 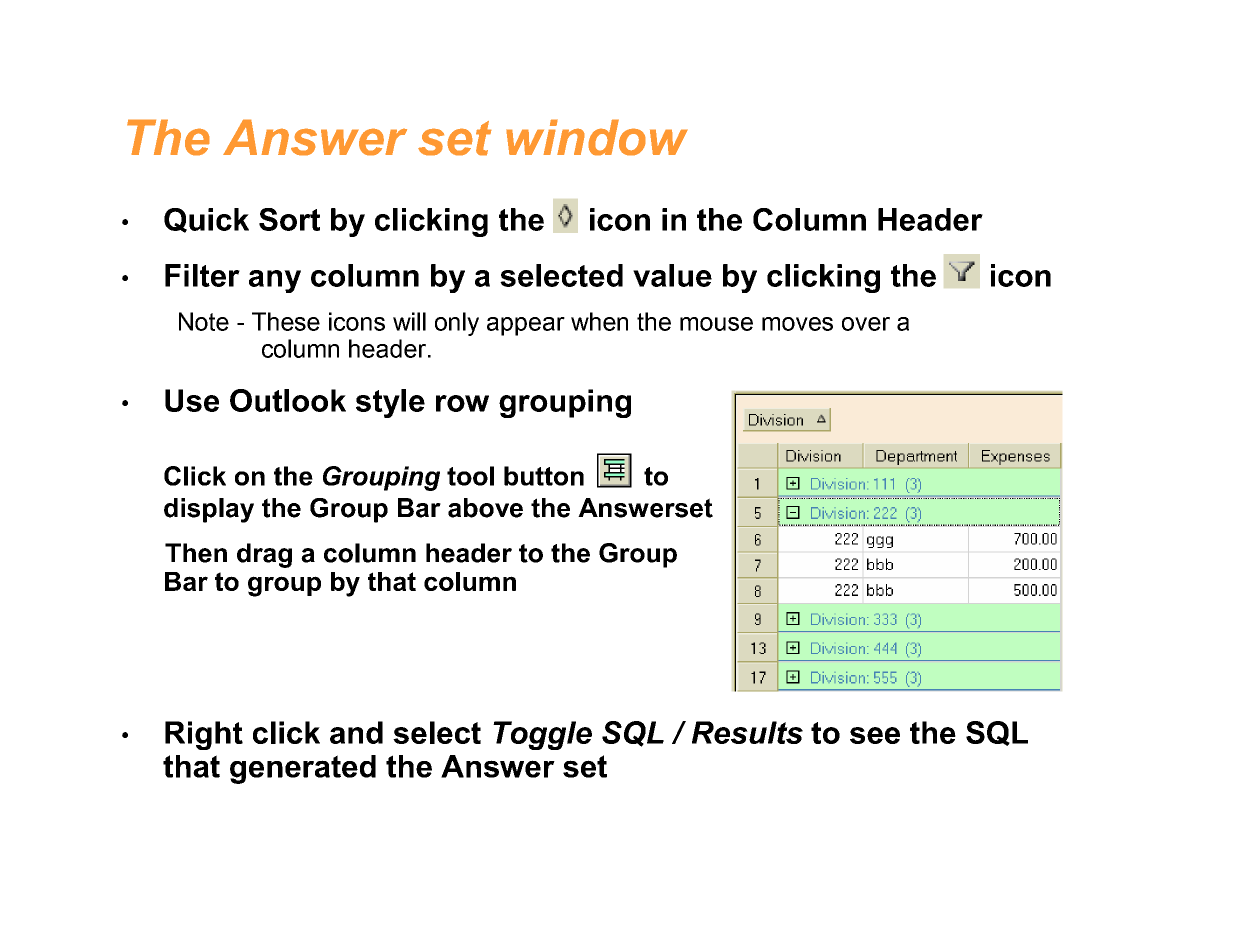 What do you see at coordinates (797, 324) in the screenshot?
I see `moves` at bounding box center [797, 324].
